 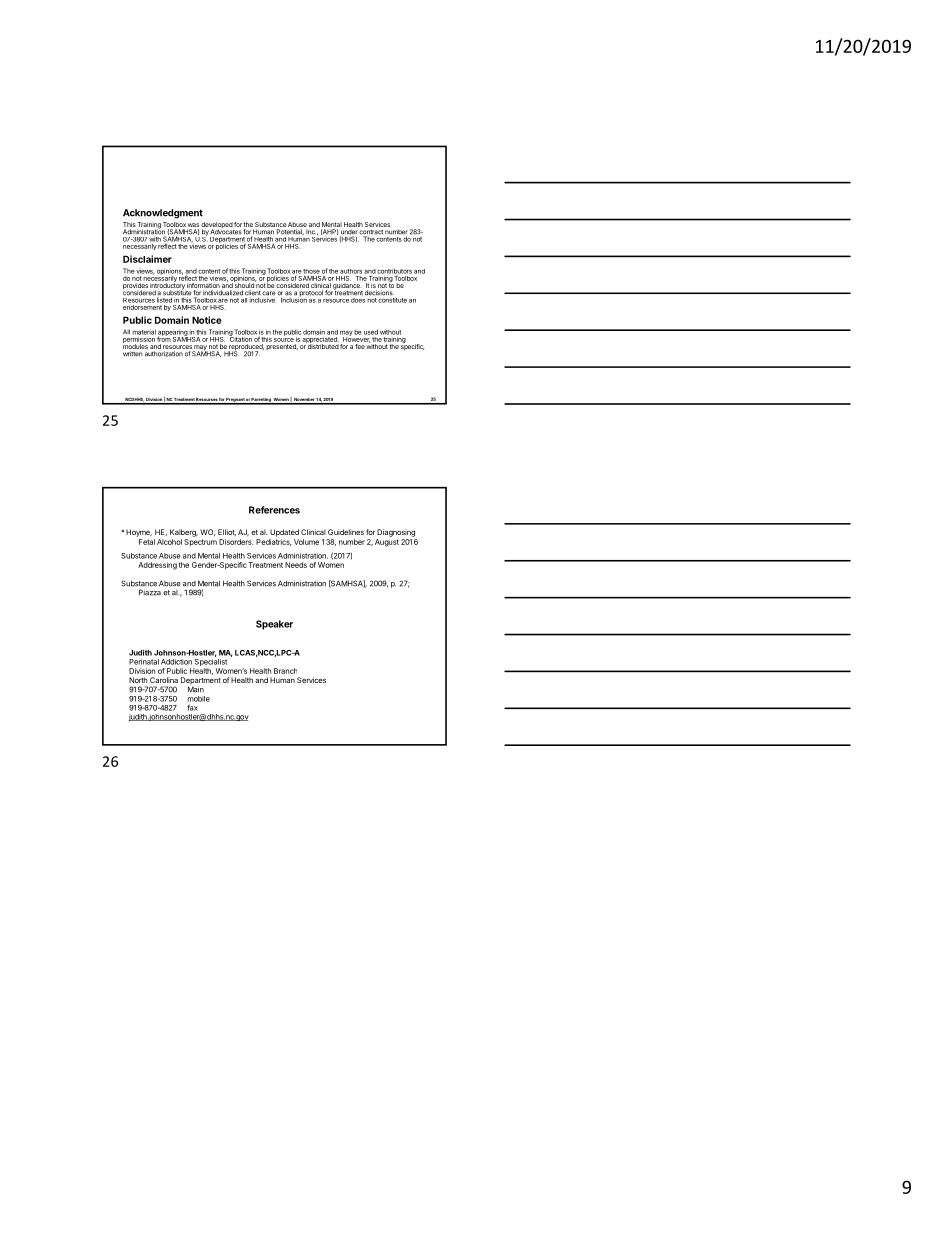 What do you see at coordinates (163, 214) in the document?
I see `Acknowledgment` at bounding box center [163, 214].
